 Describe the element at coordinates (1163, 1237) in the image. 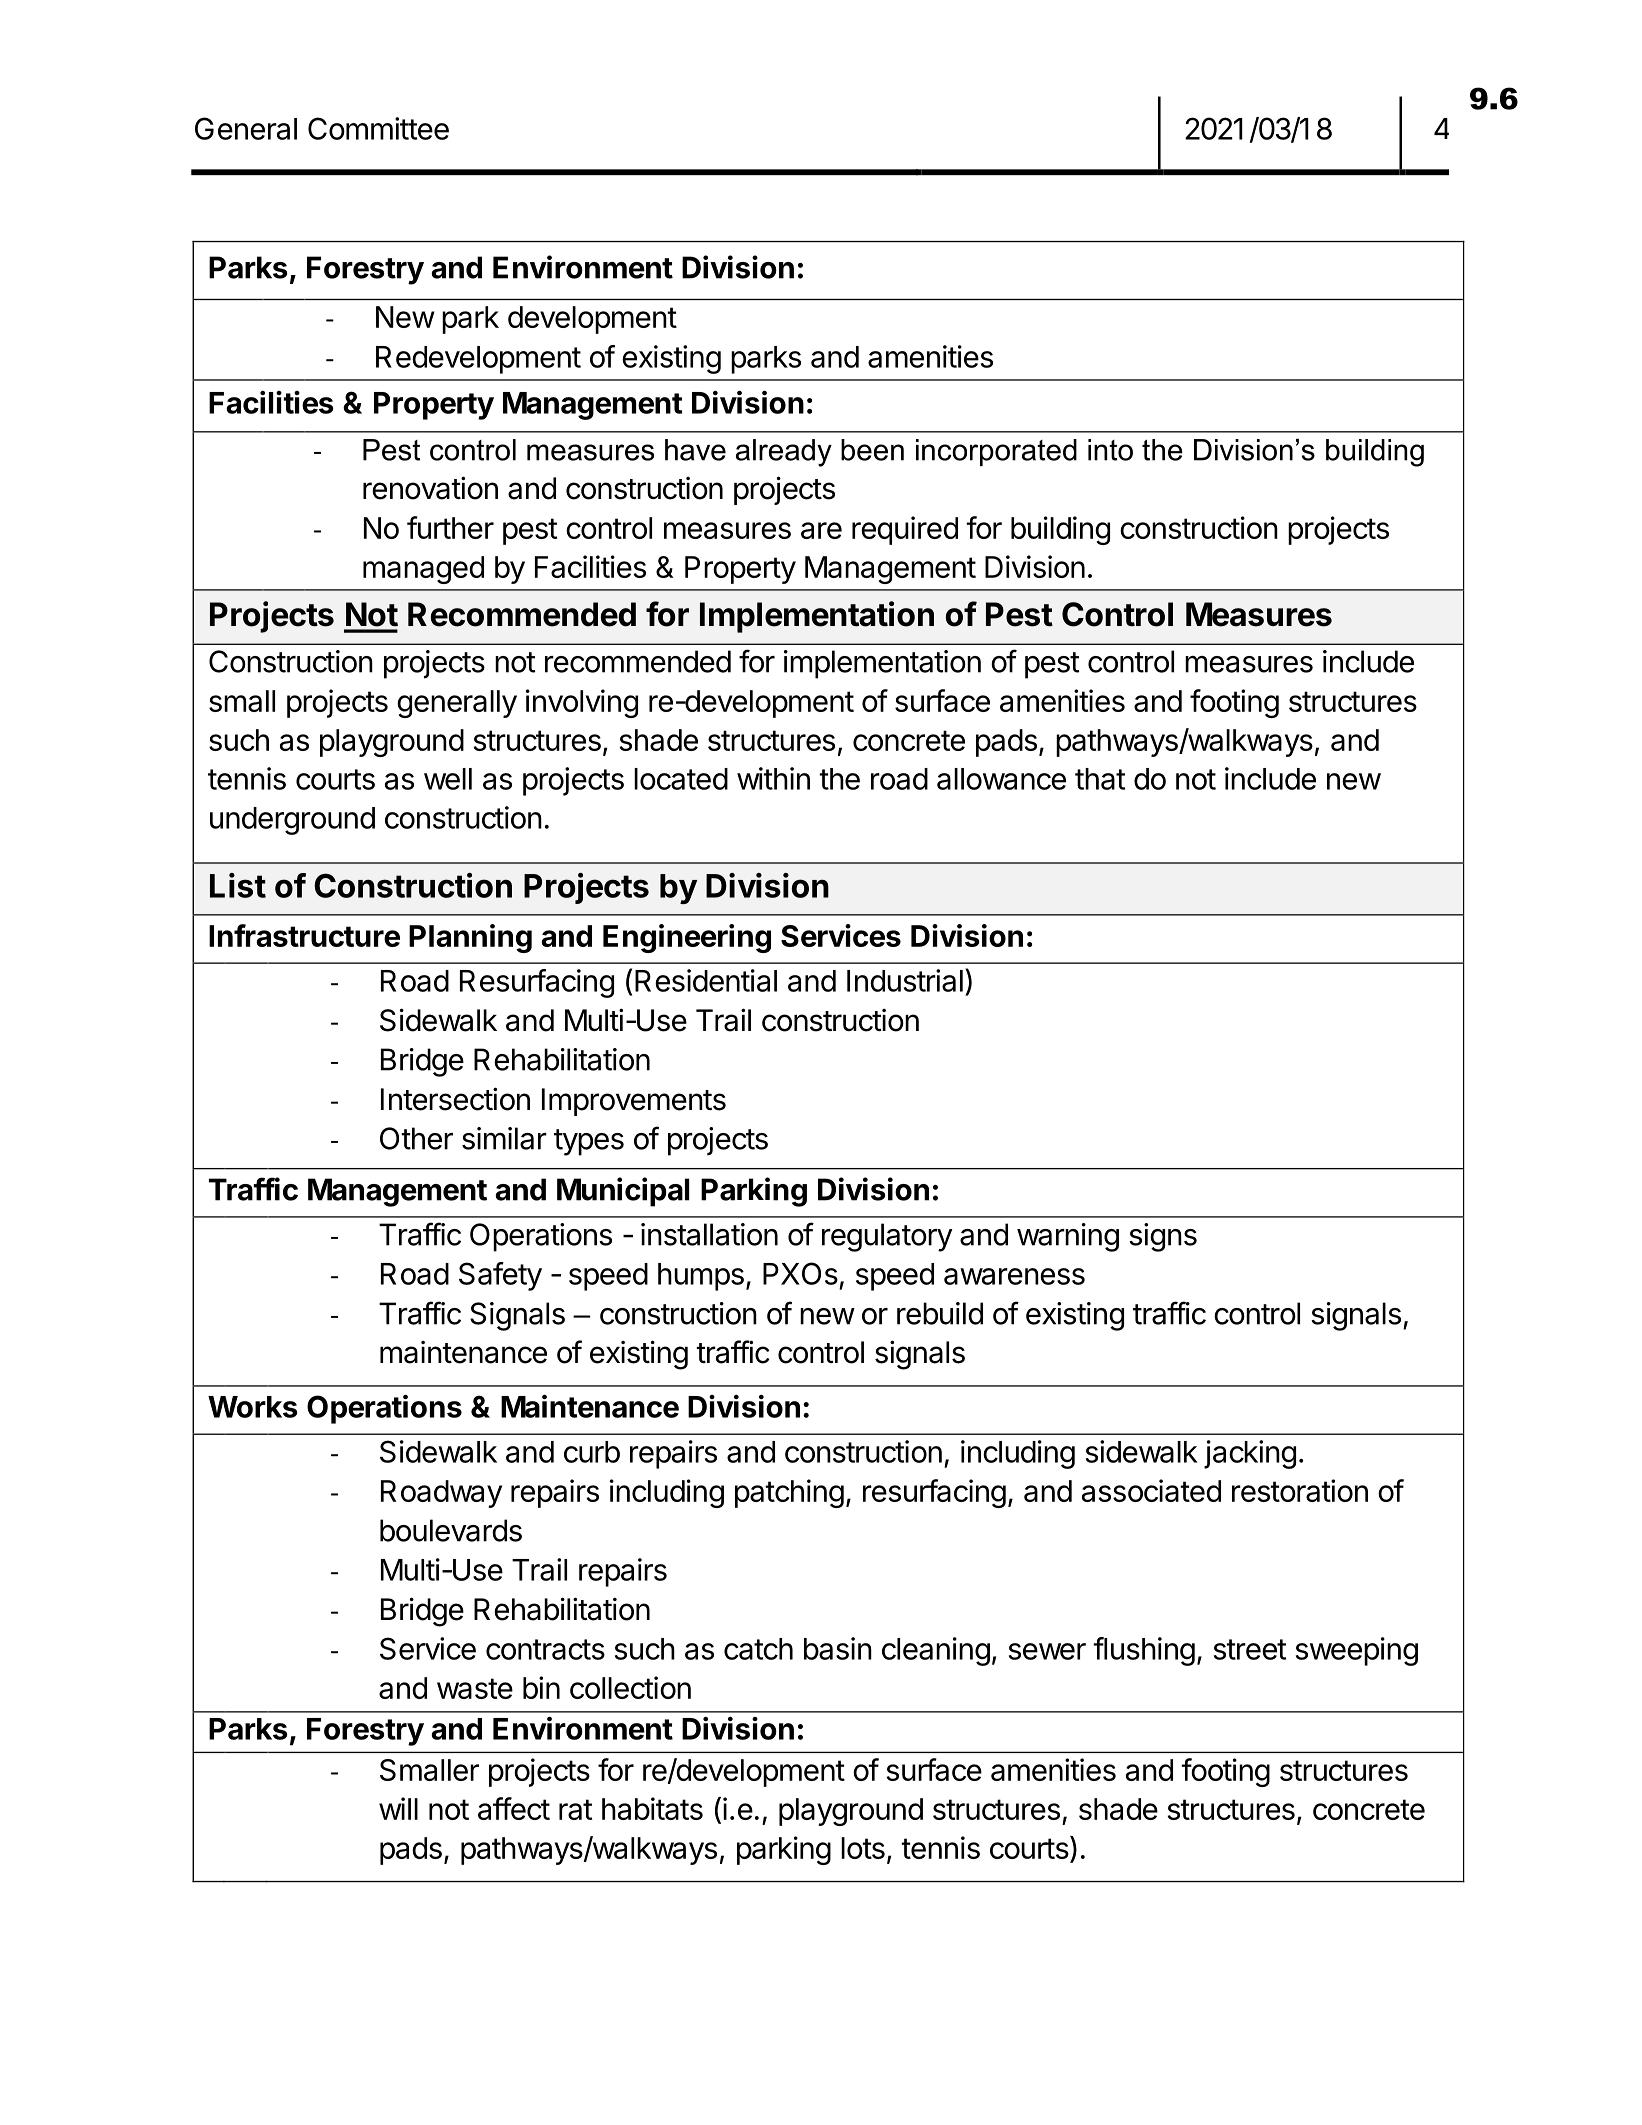

I see `signs` at that location.
